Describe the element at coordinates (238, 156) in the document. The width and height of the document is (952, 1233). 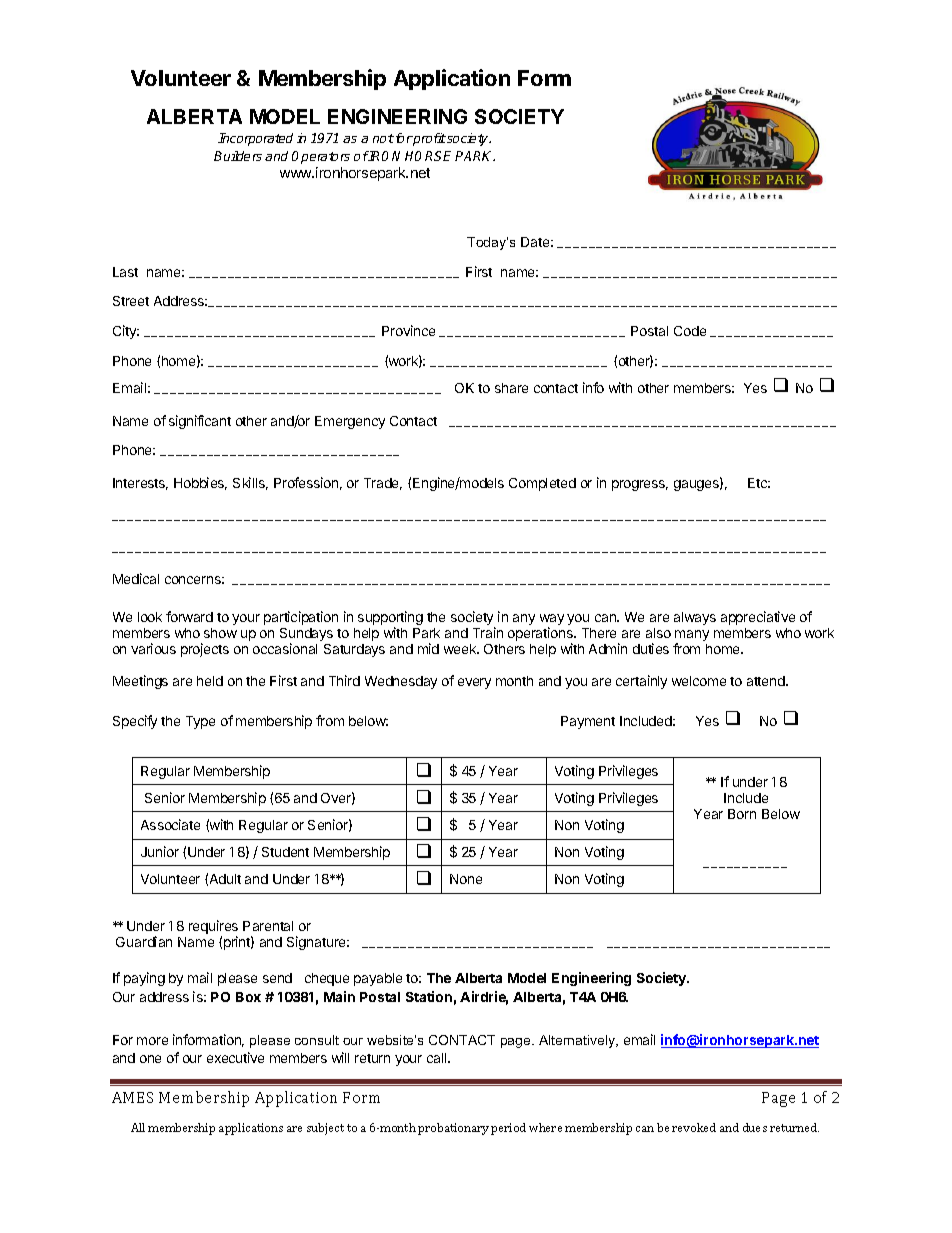
I see `Builders` at that location.
